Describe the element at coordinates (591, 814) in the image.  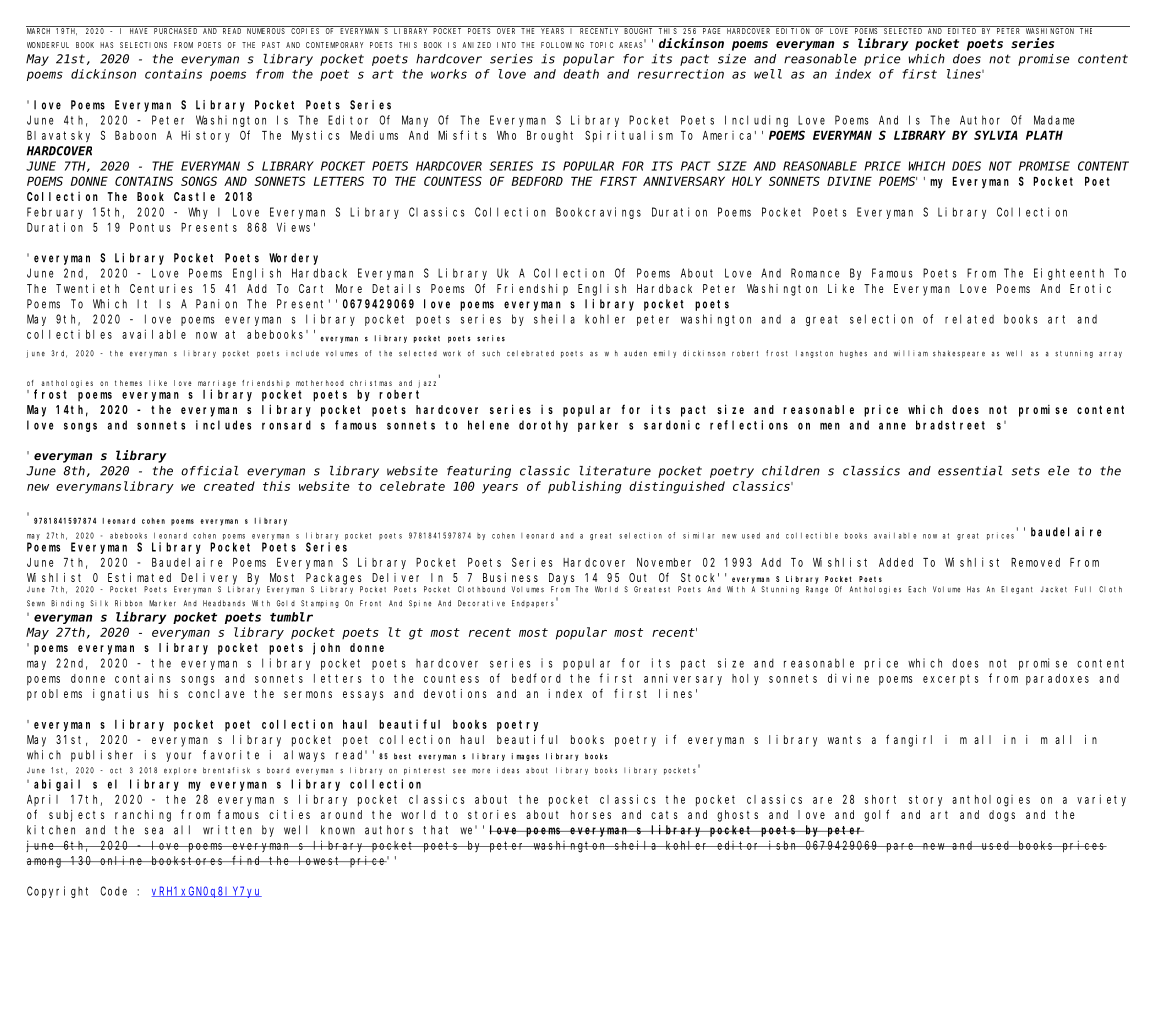
I see `horses` at that location.
